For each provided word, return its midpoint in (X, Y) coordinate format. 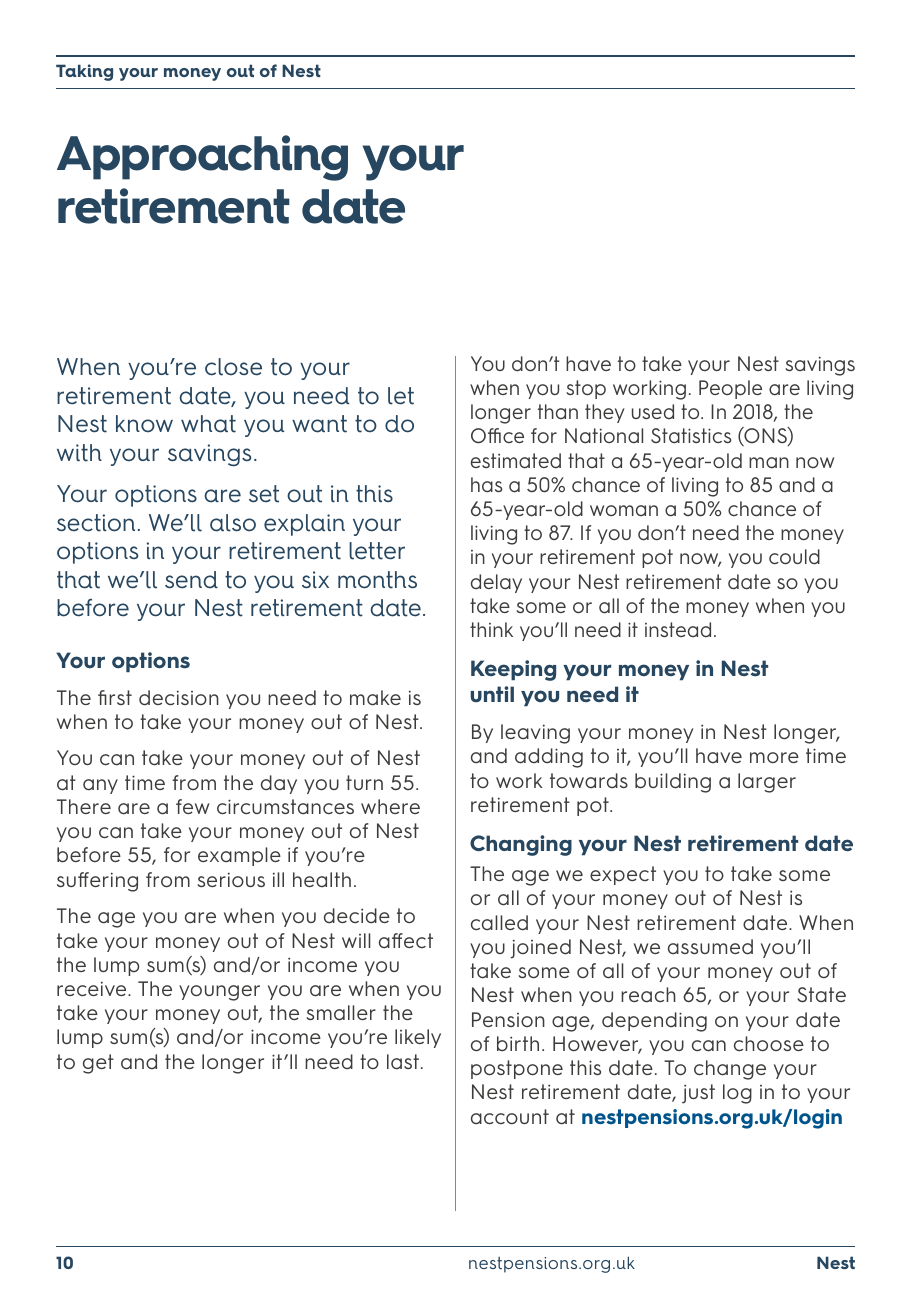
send (191, 580)
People (730, 389)
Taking (84, 72)
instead (678, 629)
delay (496, 583)
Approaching (202, 158)
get (98, 1064)
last (403, 1062)
